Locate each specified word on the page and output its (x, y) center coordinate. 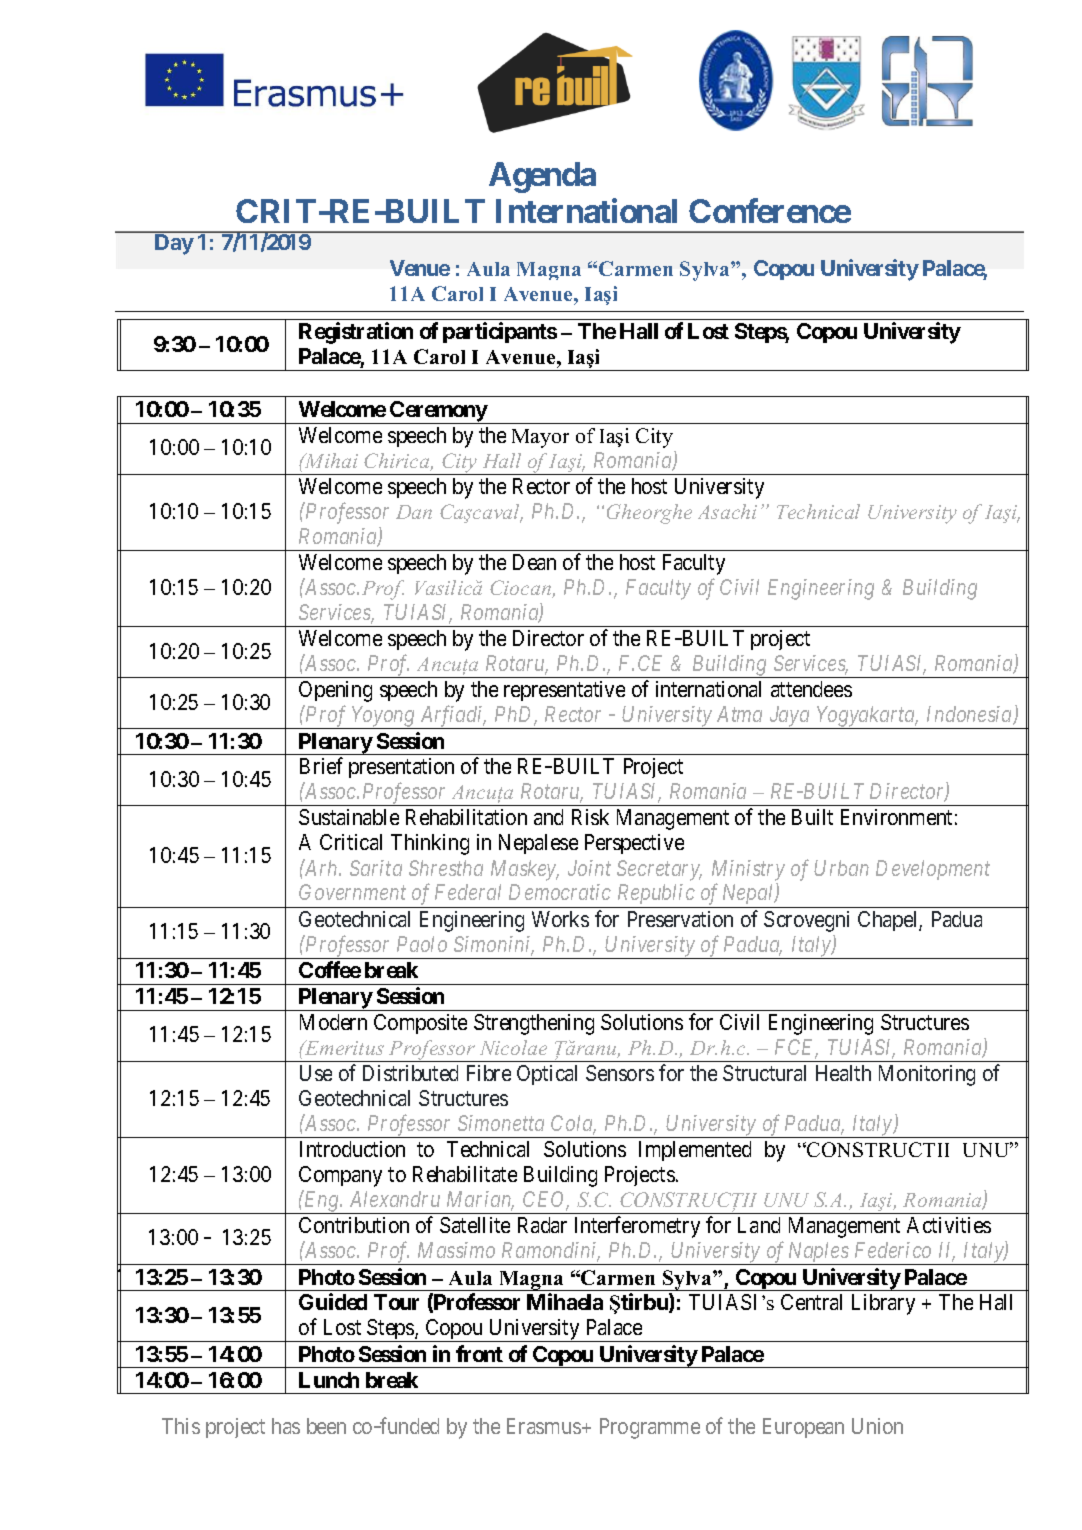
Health (843, 1073)
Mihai (330, 460)
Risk (590, 817)
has (286, 1426)
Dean (534, 562)
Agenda (542, 177)
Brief (321, 765)
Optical (547, 1075)
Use (316, 1073)
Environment (896, 817)
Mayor (540, 438)
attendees (811, 689)
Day (174, 244)
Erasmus (544, 1426)
